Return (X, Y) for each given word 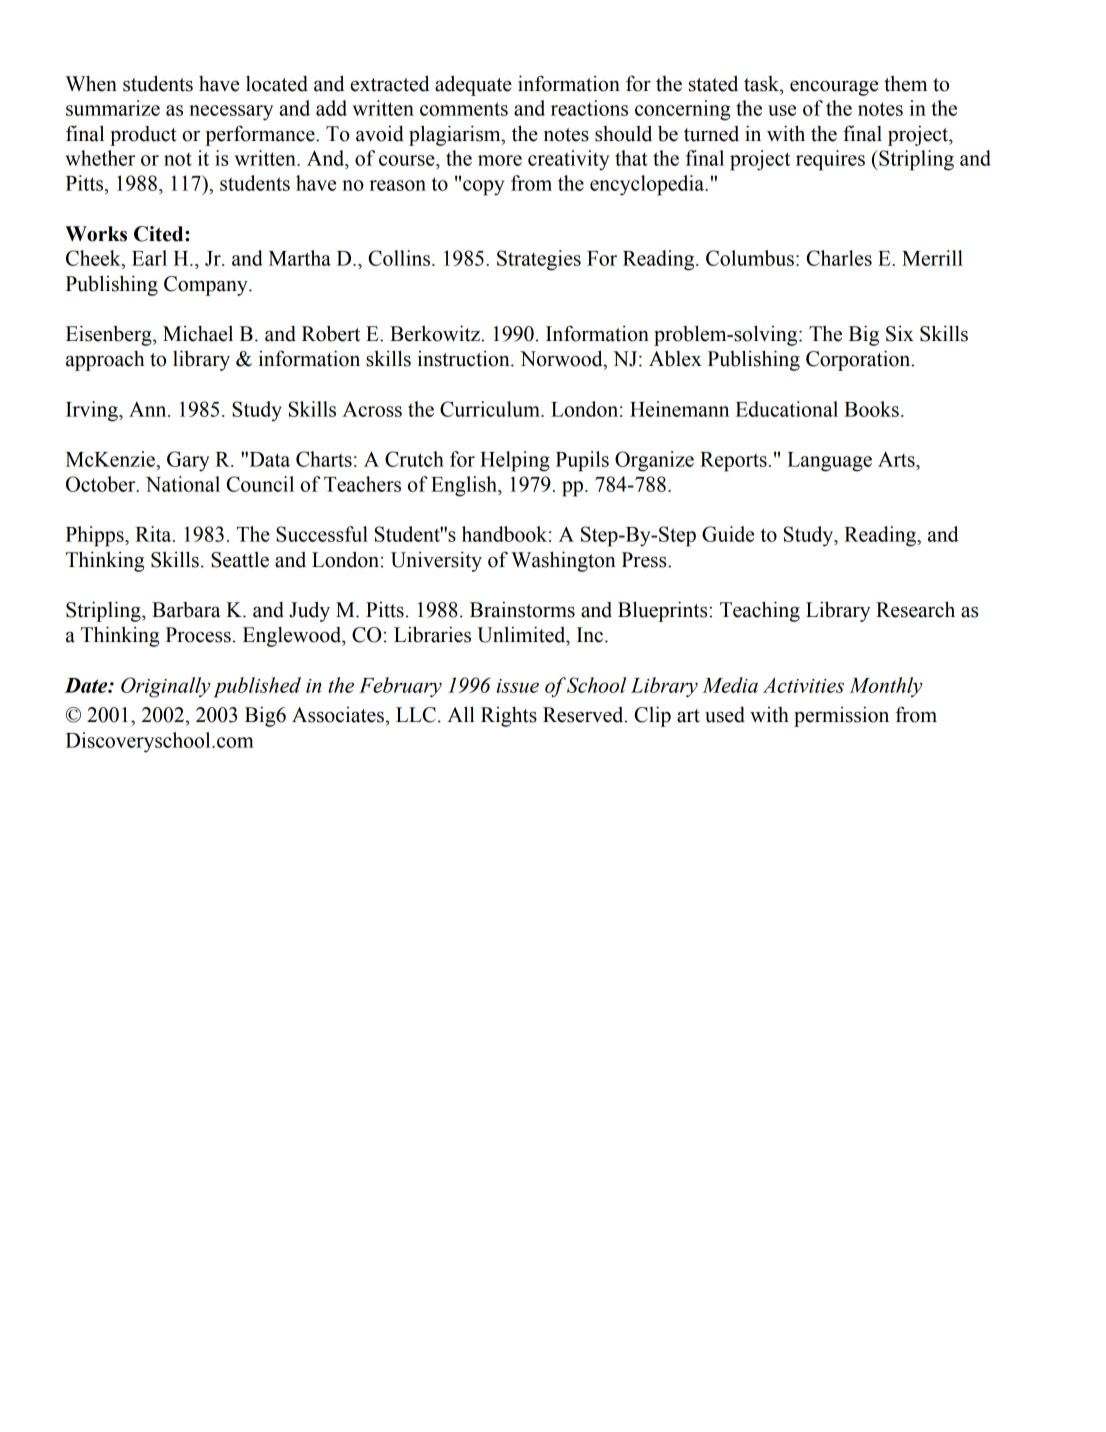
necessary (231, 113)
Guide (728, 534)
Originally (165, 687)
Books (871, 409)
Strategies (539, 260)
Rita (154, 534)
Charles (839, 258)
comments (464, 109)
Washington (563, 561)
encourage (834, 88)
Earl (149, 258)
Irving (93, 411)
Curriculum (491, 409)
